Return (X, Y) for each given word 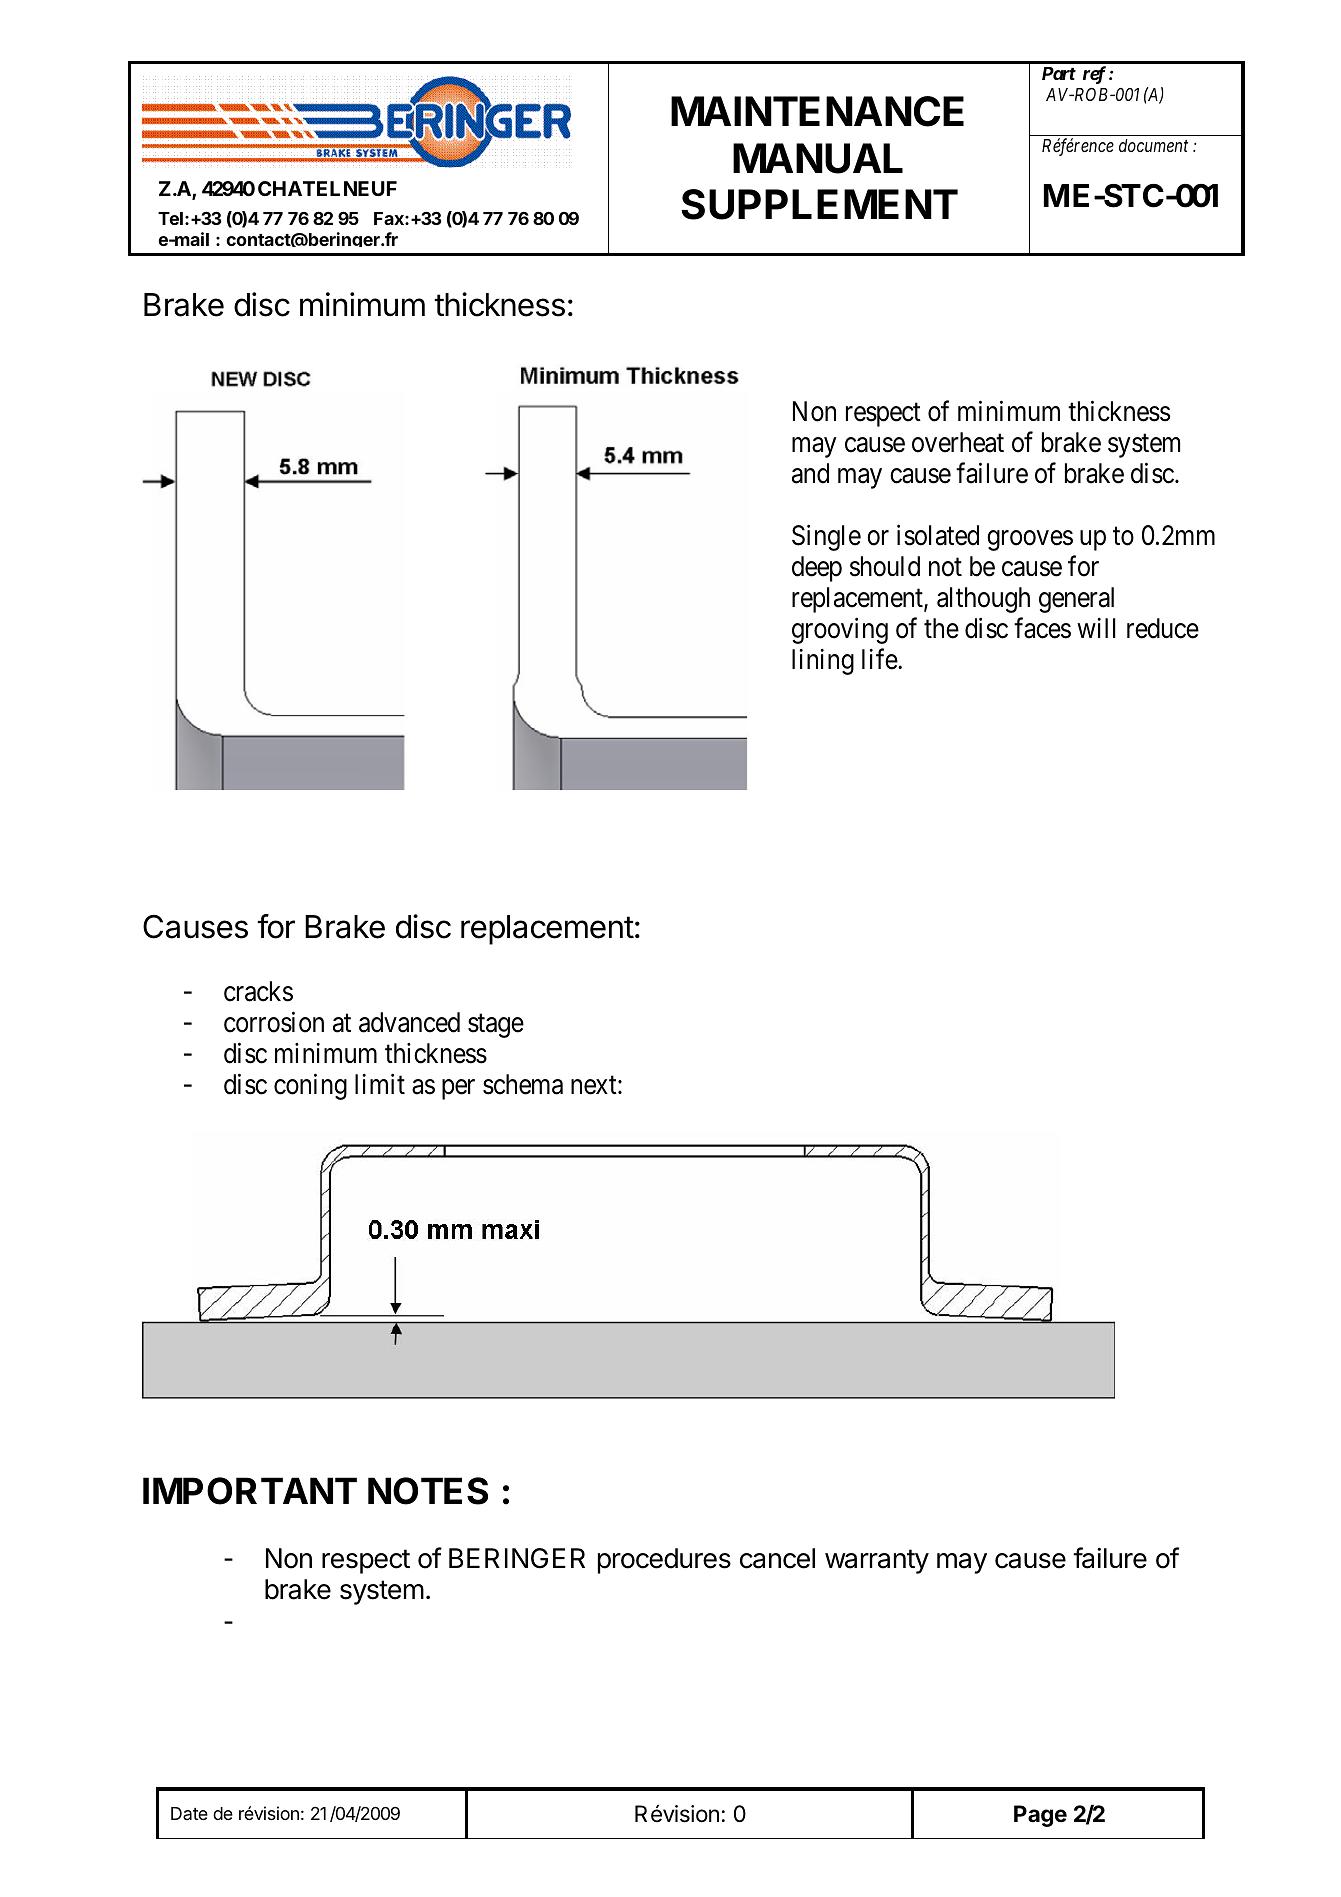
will (1096, 628)
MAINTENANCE (817, 111)
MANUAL (818, 158)
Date (189, 1813)
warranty (877, 1561)
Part (1059, 73)
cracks (258, 991)
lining (823, 662)
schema (523, 1084)
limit (380, 1084)
